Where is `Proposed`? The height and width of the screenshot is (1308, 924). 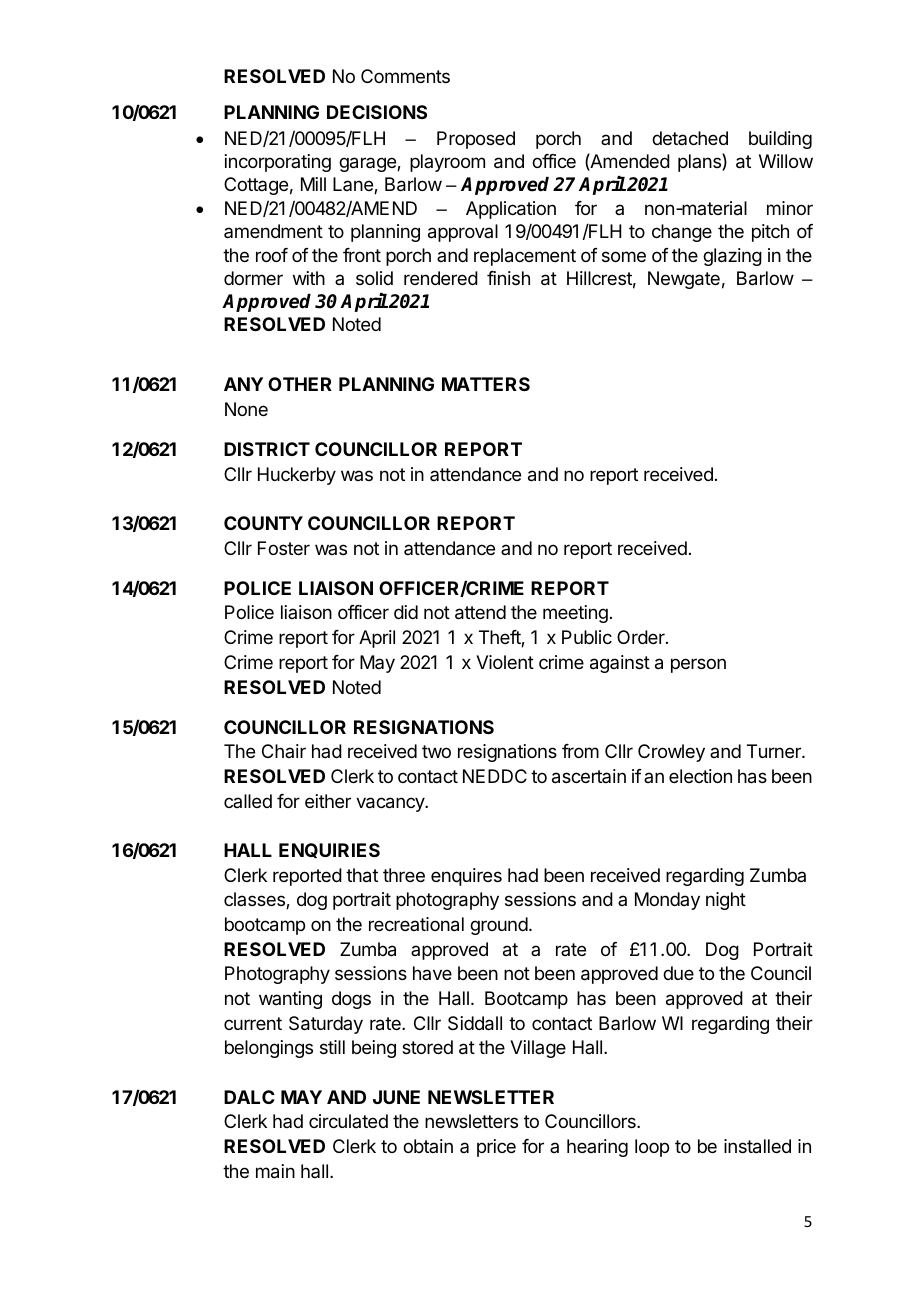 Proposed is located at coordinates (476, 140).
